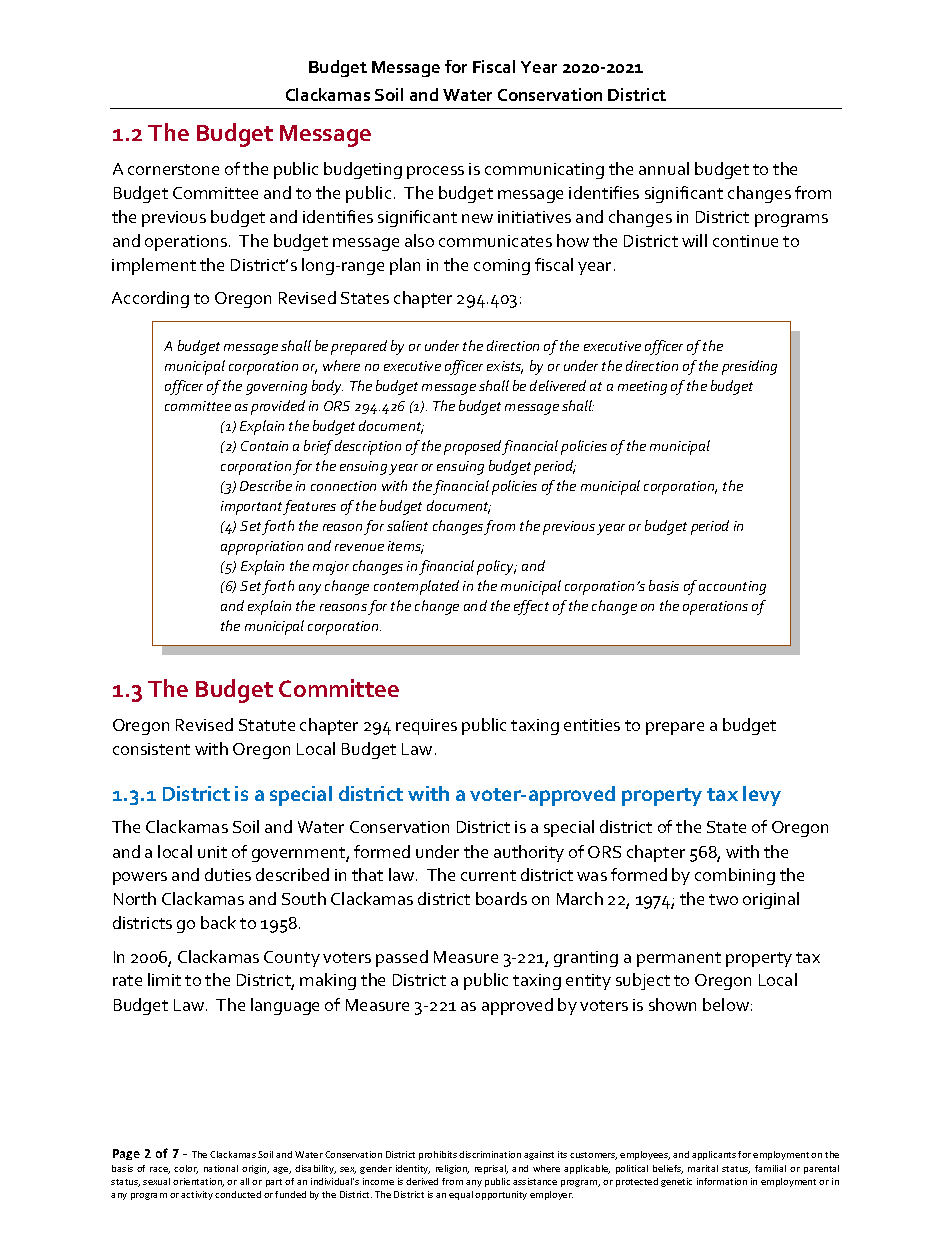 This screenshot has height=1233, width=952. Describe the element at coordinates (477, 218) in the screenshot. I see `new` at that location.
